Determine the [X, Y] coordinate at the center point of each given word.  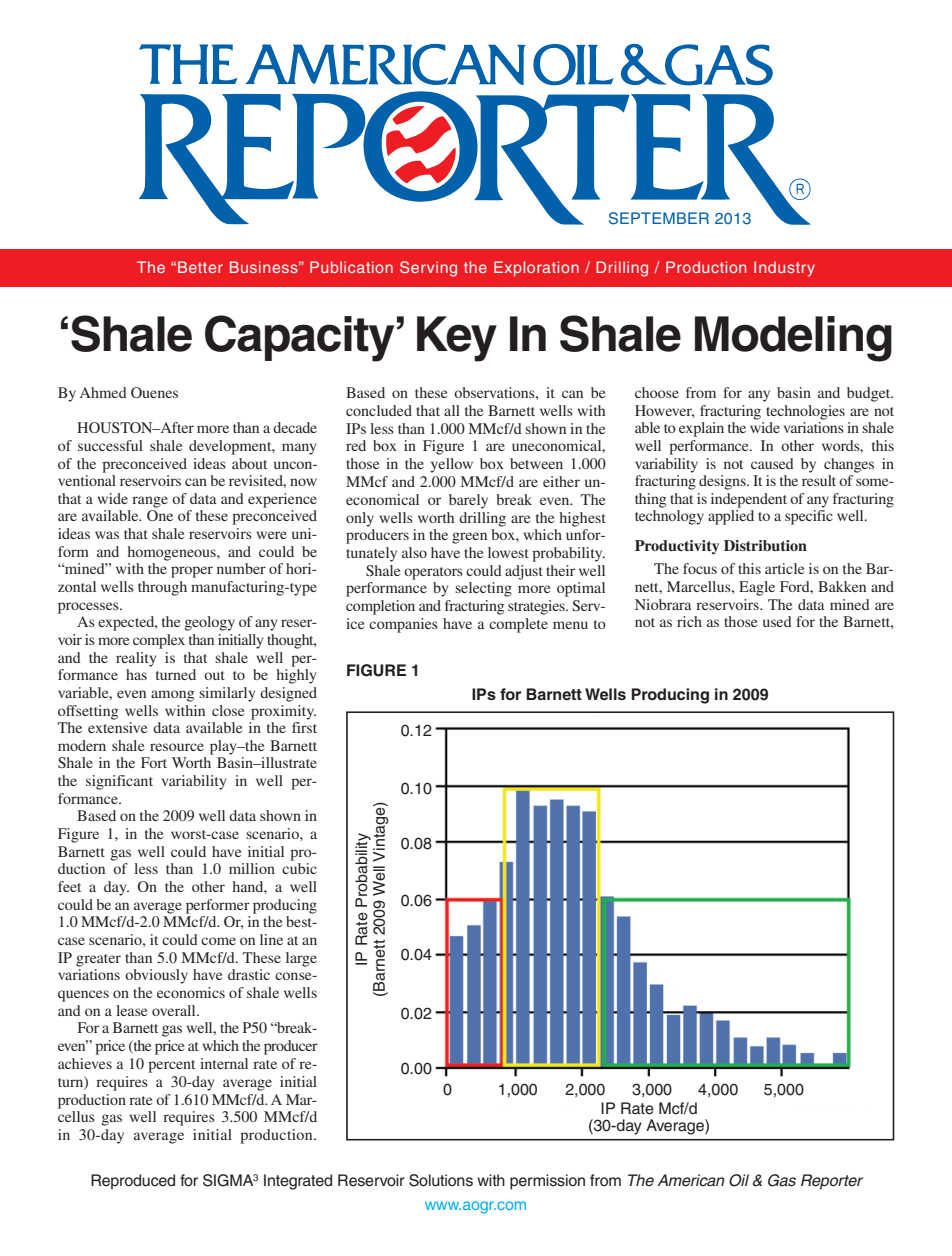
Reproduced [133, 1182]
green [469, 538]
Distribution [765, 545]
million [252, 868]
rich [689, 621]
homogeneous [173, 553]
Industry [784, 269]
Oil [739, 1180]
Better [200, 267]
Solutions [441, 1180]
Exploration [536, 269]
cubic [299, 868]
